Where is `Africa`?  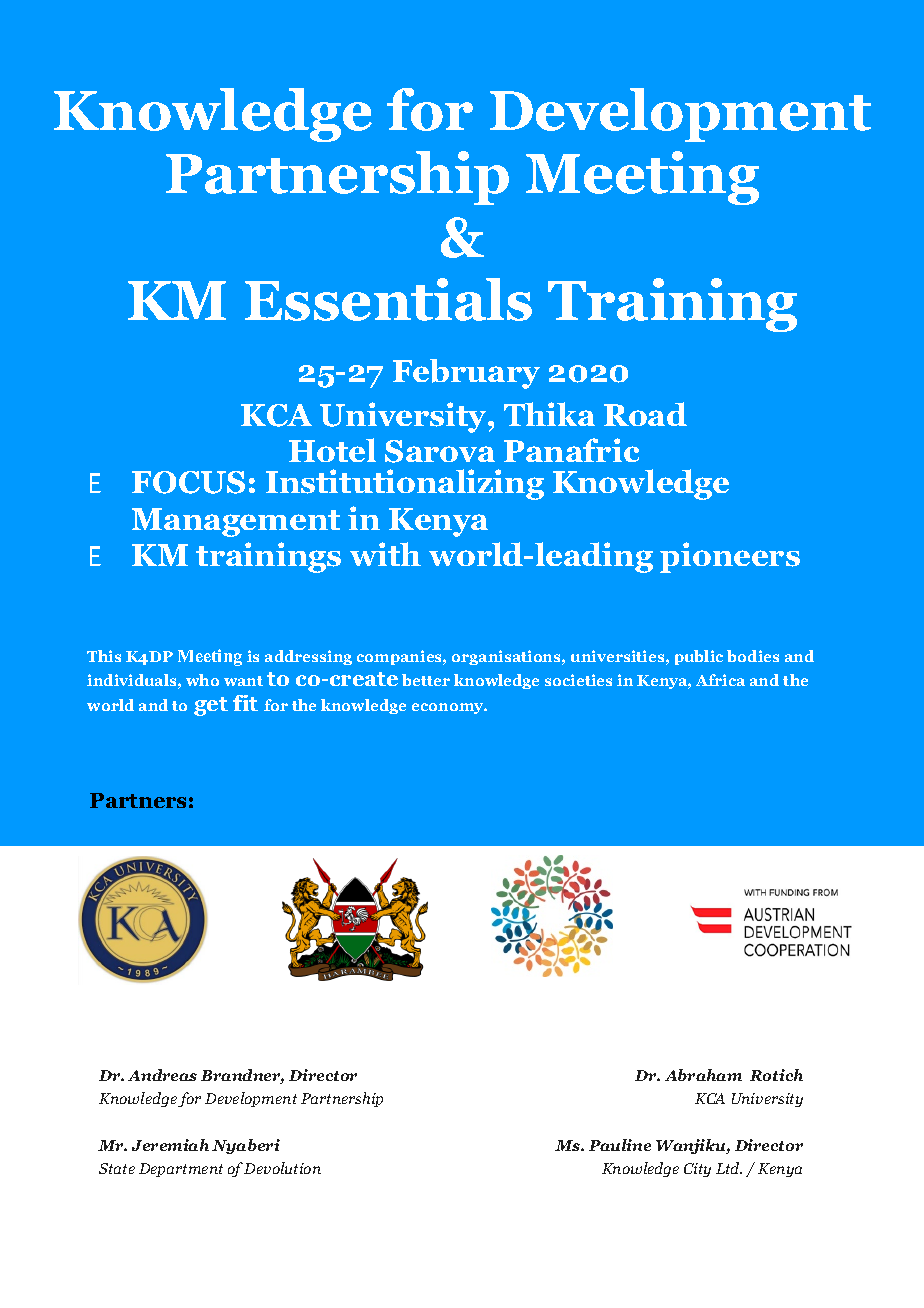 Africa is located at coordinates (720, 680).
